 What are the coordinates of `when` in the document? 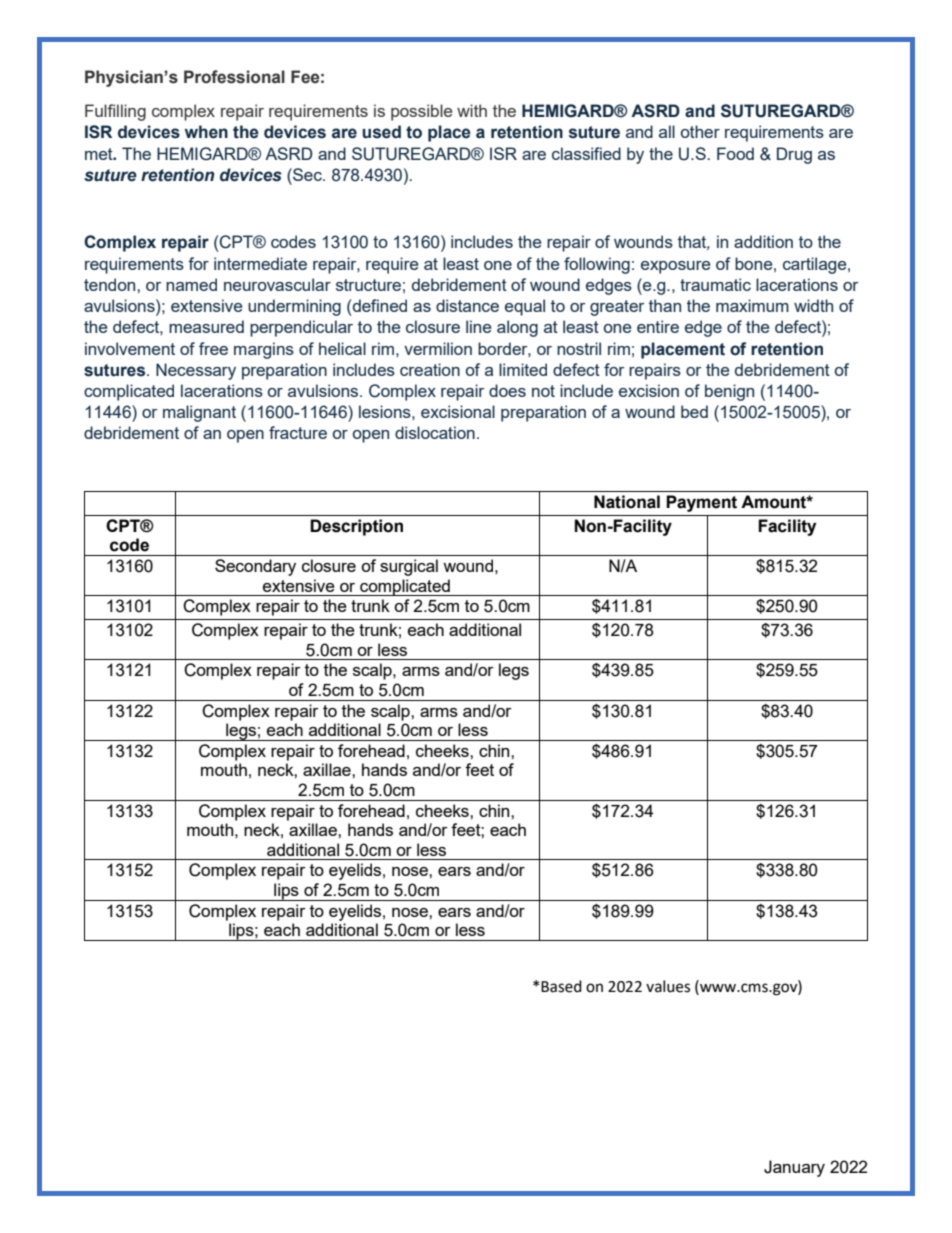 It's located at (206, 132).
